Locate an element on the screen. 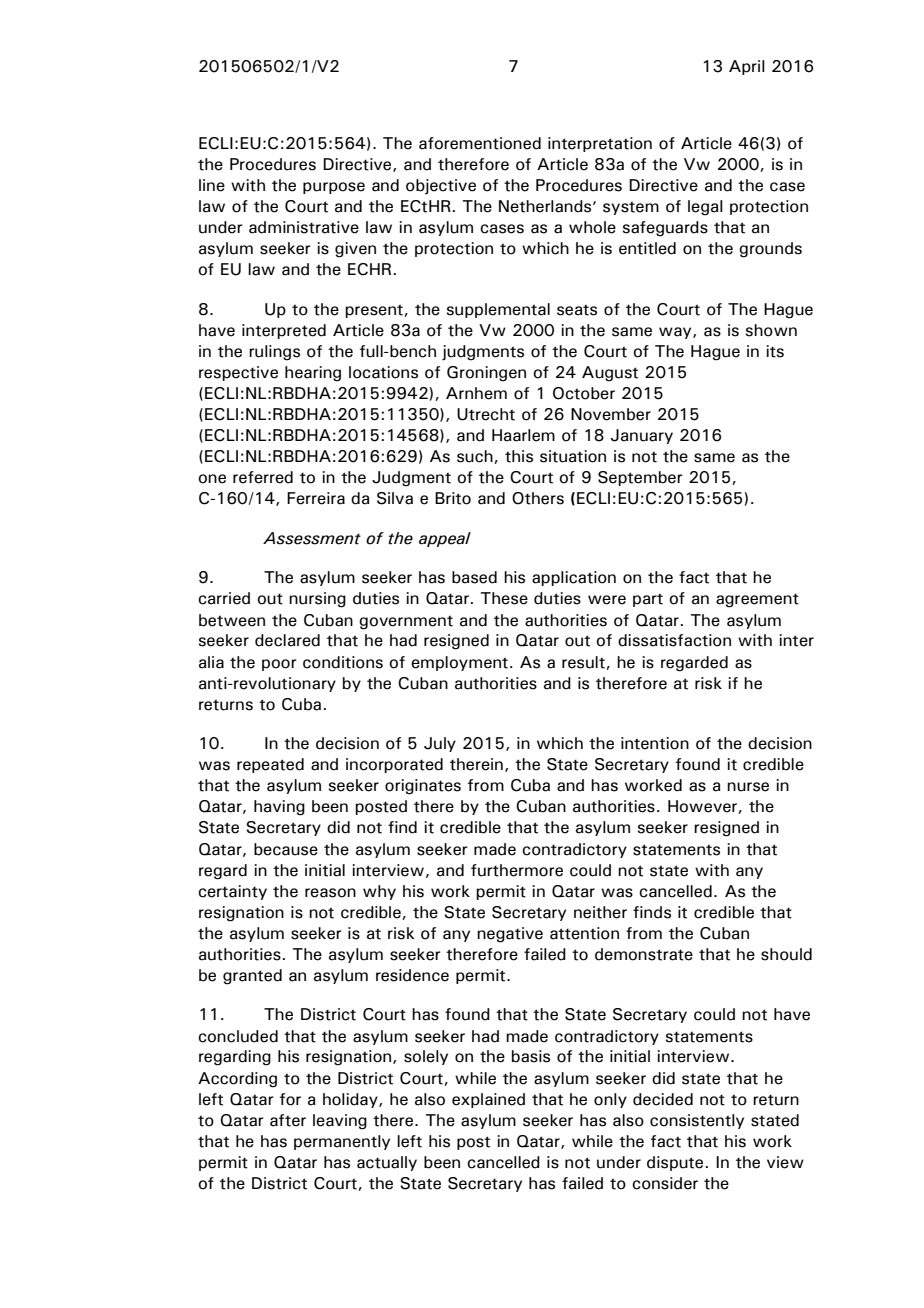  These is located at coordinates (504, 598).
